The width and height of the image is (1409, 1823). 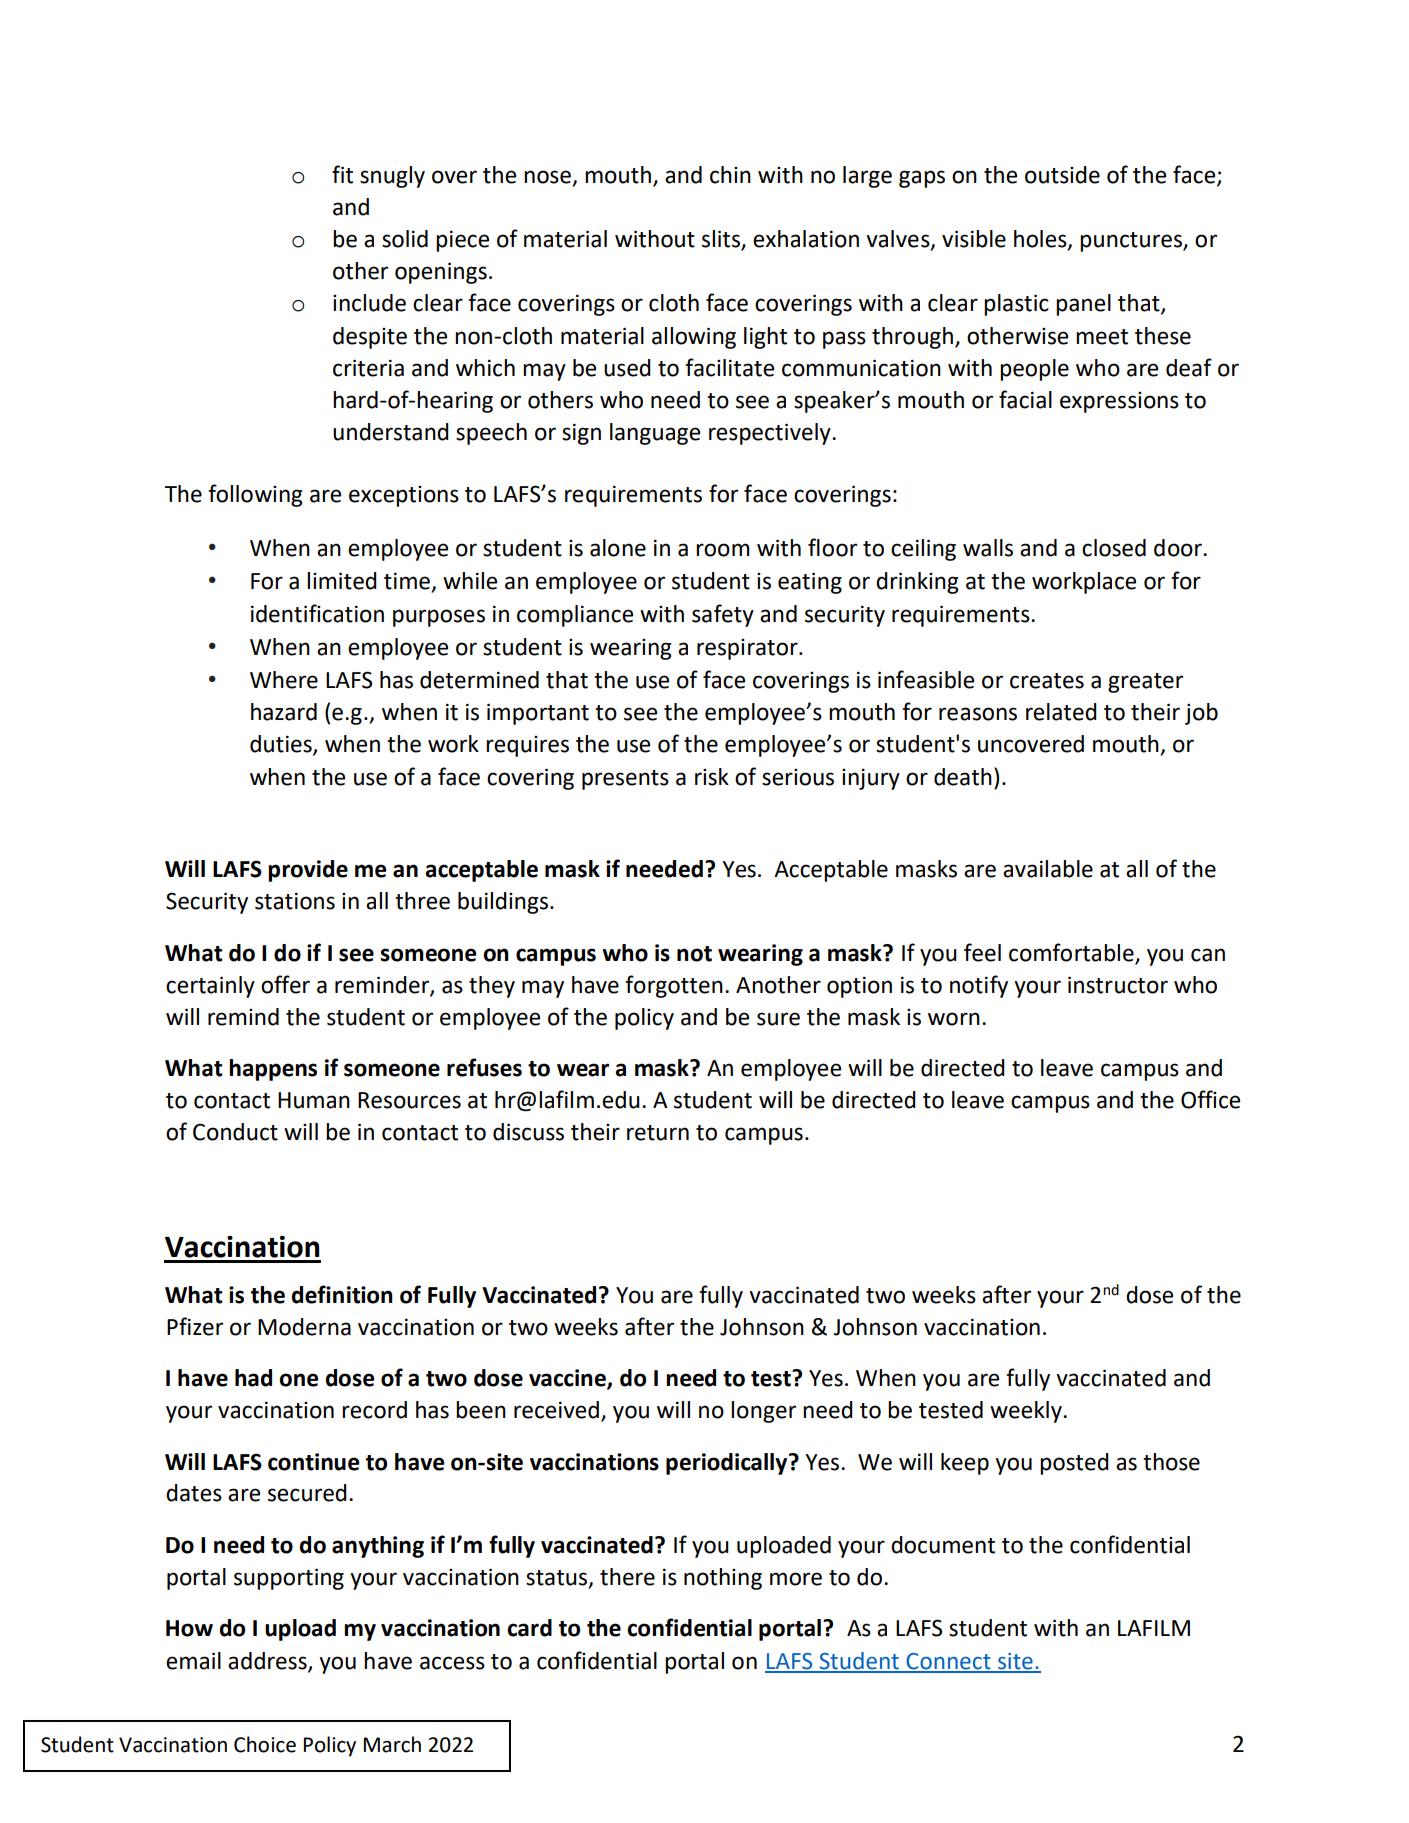 I want to click on room, so click(x=722, y=550).
